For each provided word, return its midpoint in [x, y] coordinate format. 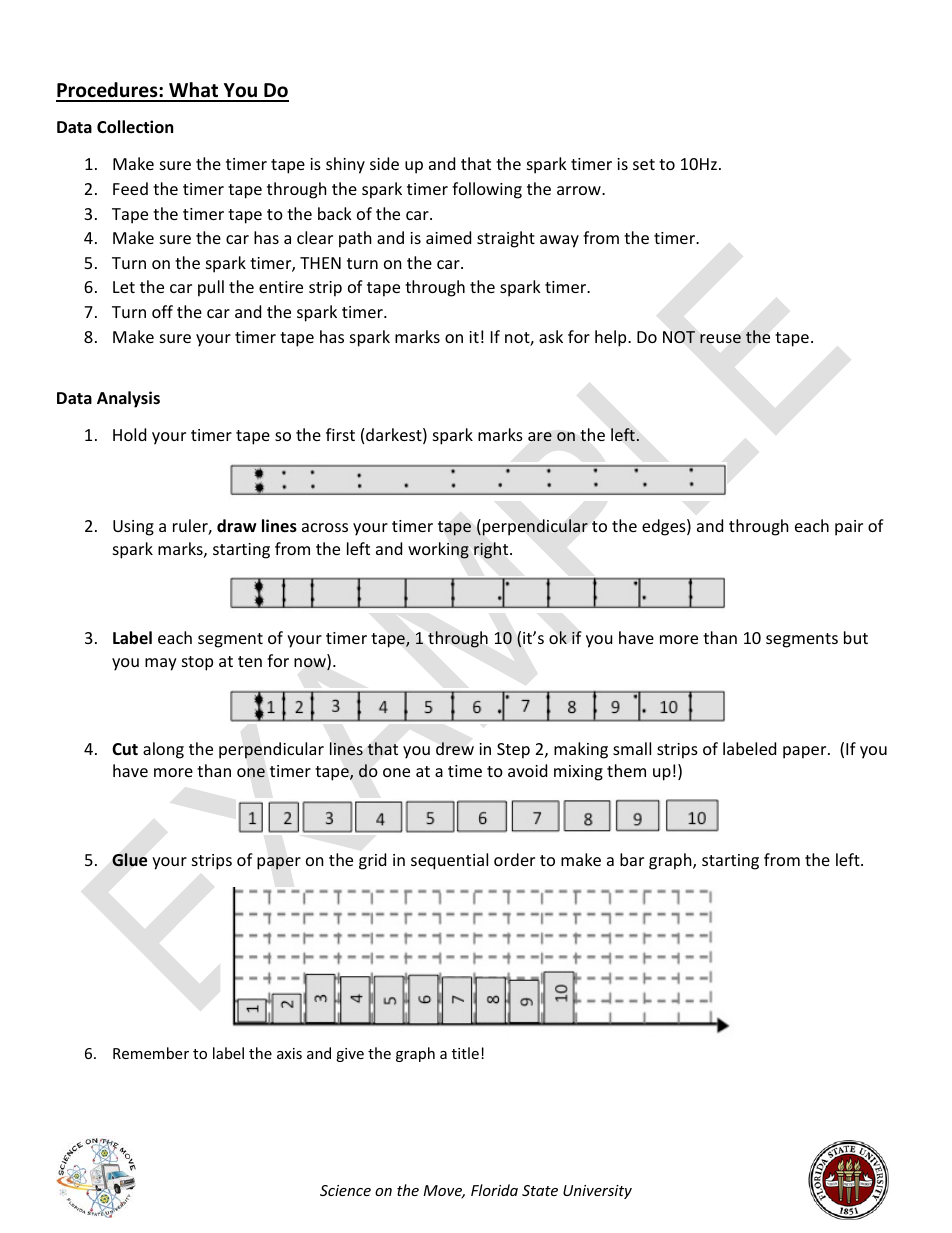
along [163, 750]
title [465, 1053]
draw [237, 525]
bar [632, 859]
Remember [151, 1053]
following [487, 190]
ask [551, 336]
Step [513, 751]
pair [849, 528]
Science [345, 1190]
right [492, 550]
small [632, 748]
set [644, 164]
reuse [720, 339]
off [162, 311]
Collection [135, 127]
